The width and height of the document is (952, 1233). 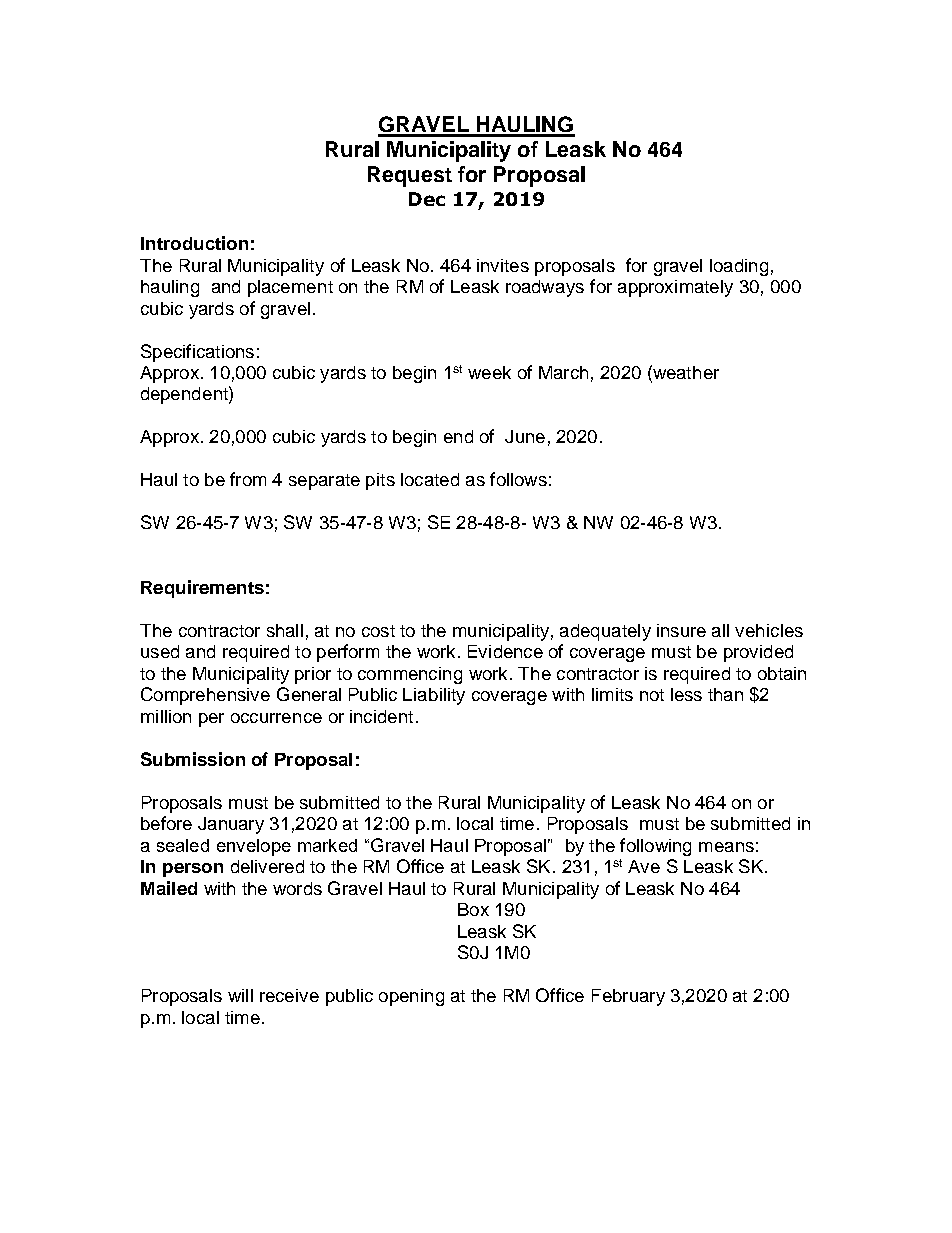 I want to click on opening, so click(x=411, y=997).
